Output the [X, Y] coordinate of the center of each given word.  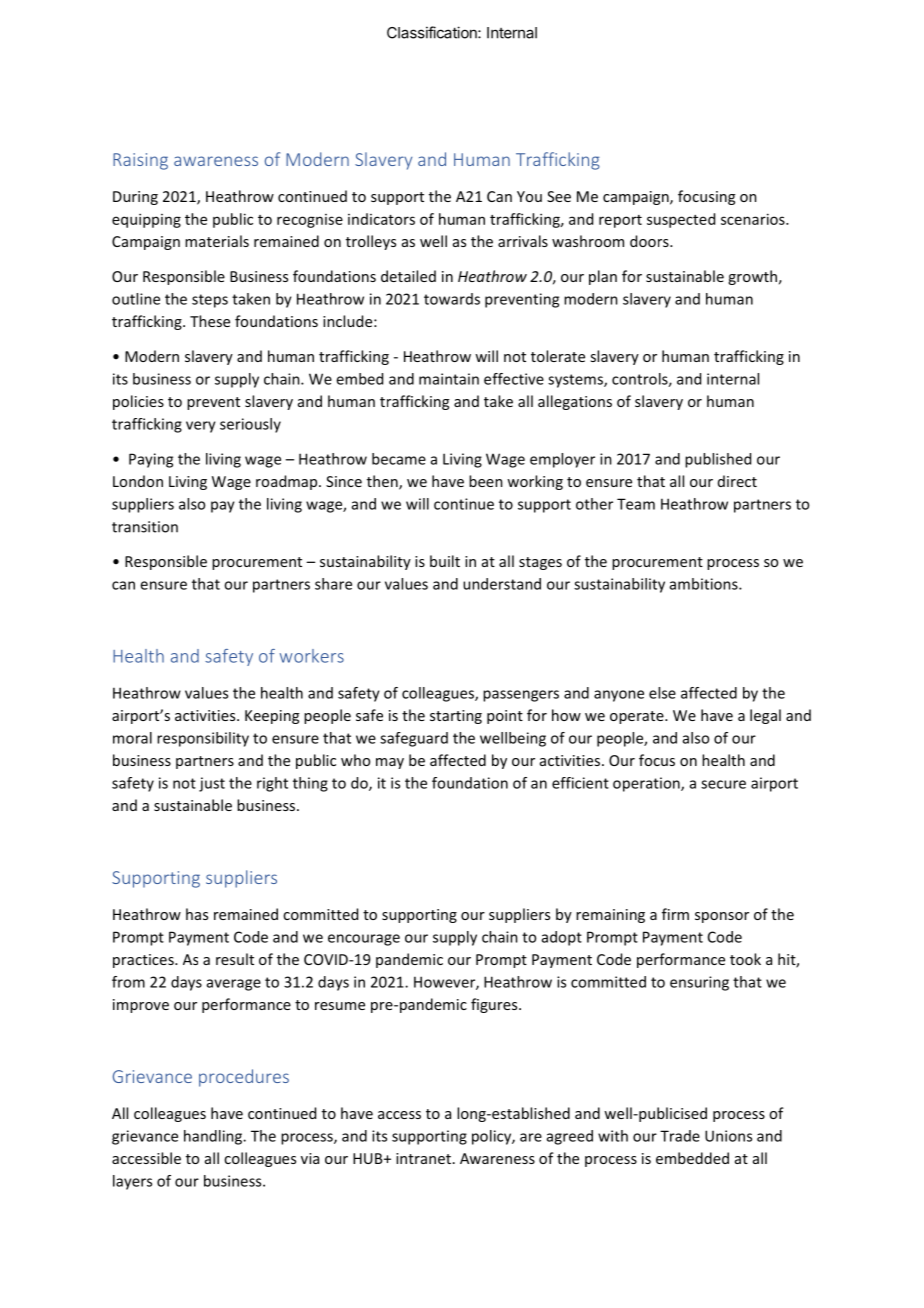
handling [214, 1137]
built [445, 561]
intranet [423, 1158]
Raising [140, 161]
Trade [680, 1136]
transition [145, 527]
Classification [433, 32]
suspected [681, 220]
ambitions [705, 584]
